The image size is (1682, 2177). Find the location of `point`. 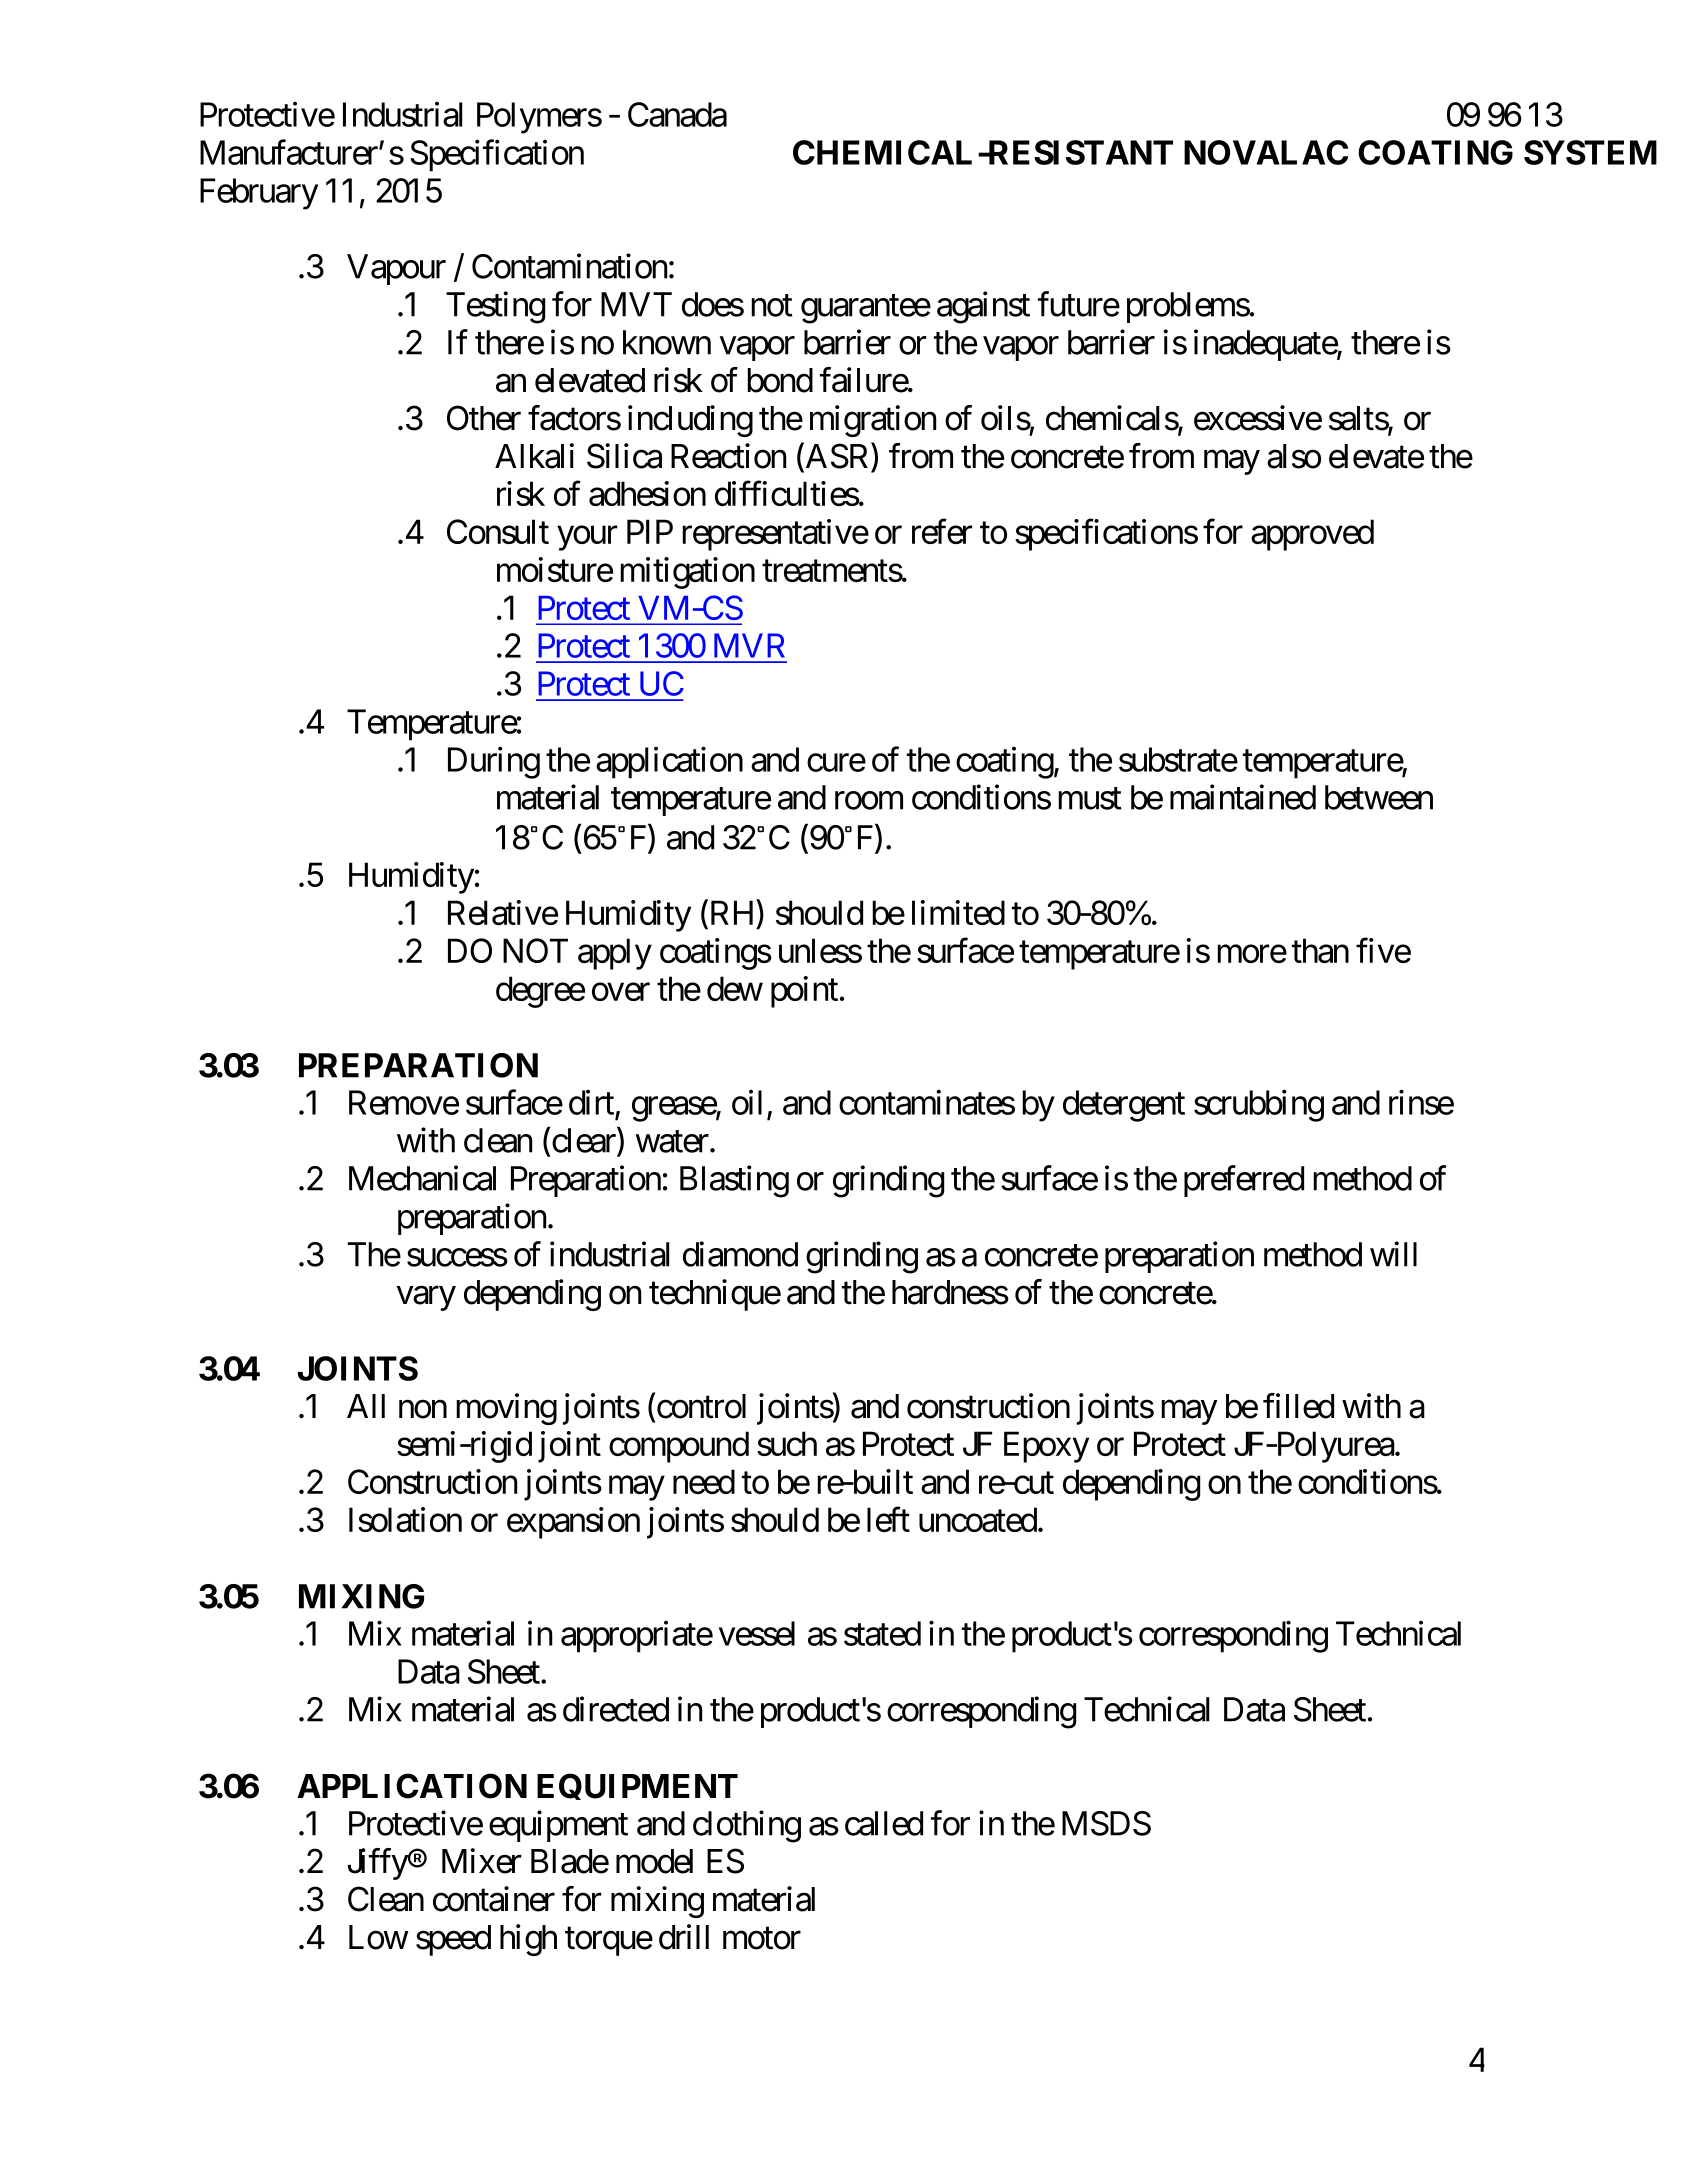

point is located at coordinates (804, 992).
